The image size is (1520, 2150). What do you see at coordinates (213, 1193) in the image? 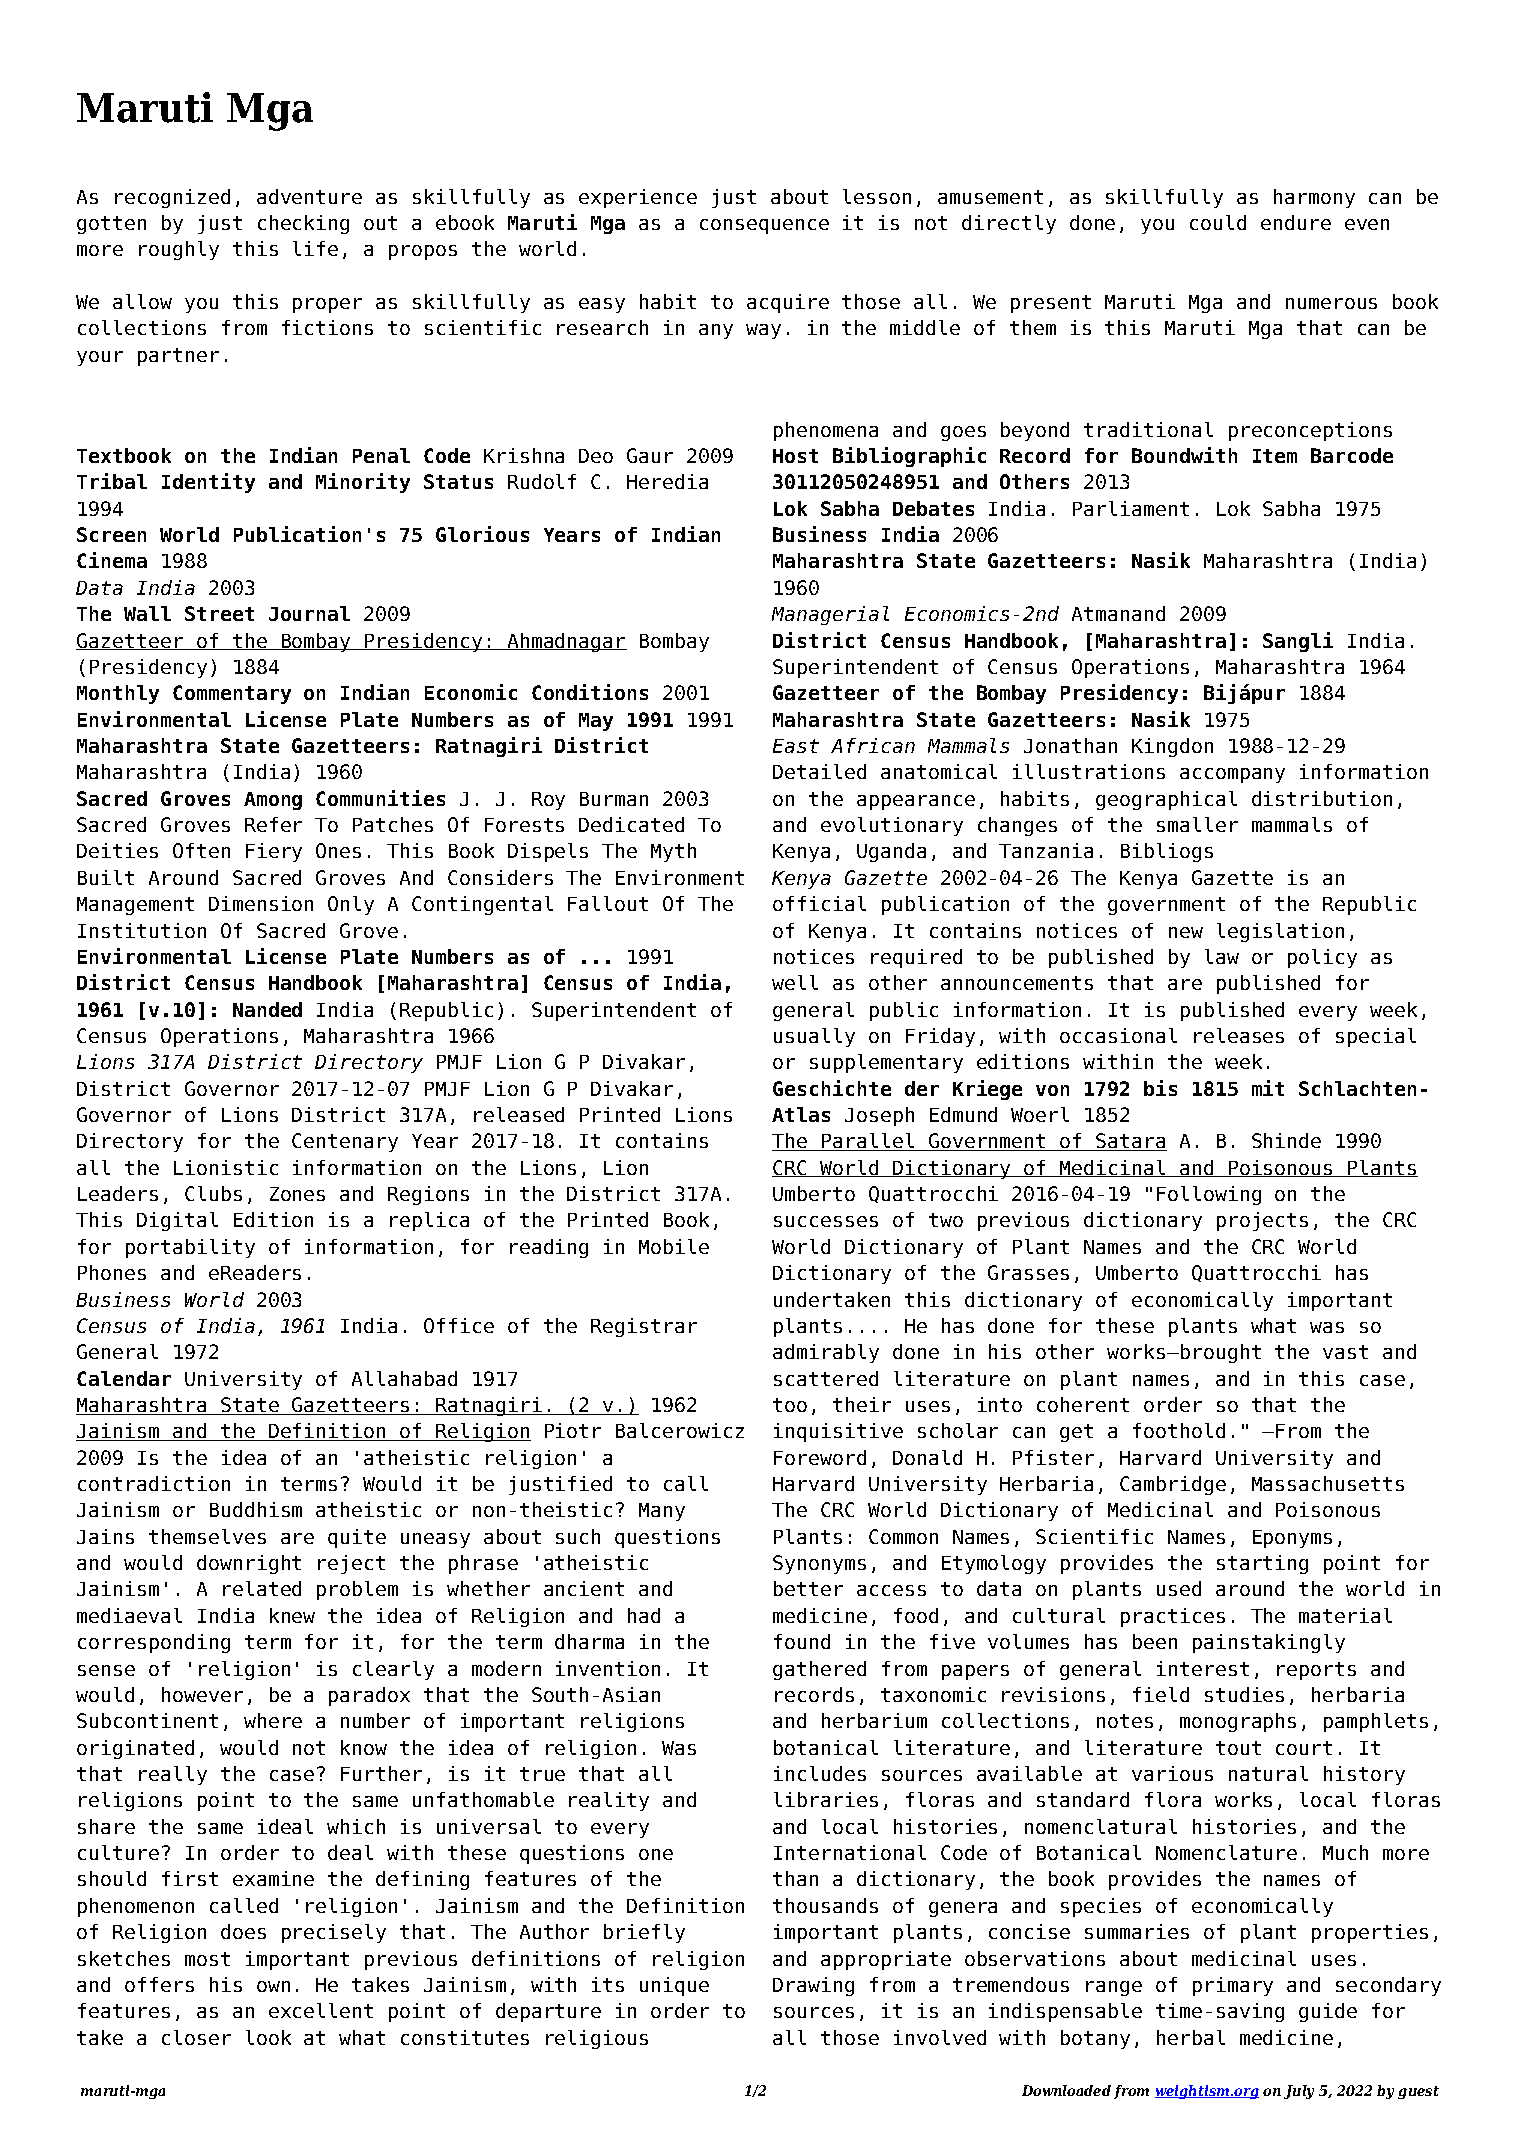
I see `Clubs` at bounding box center [213, 1193].
